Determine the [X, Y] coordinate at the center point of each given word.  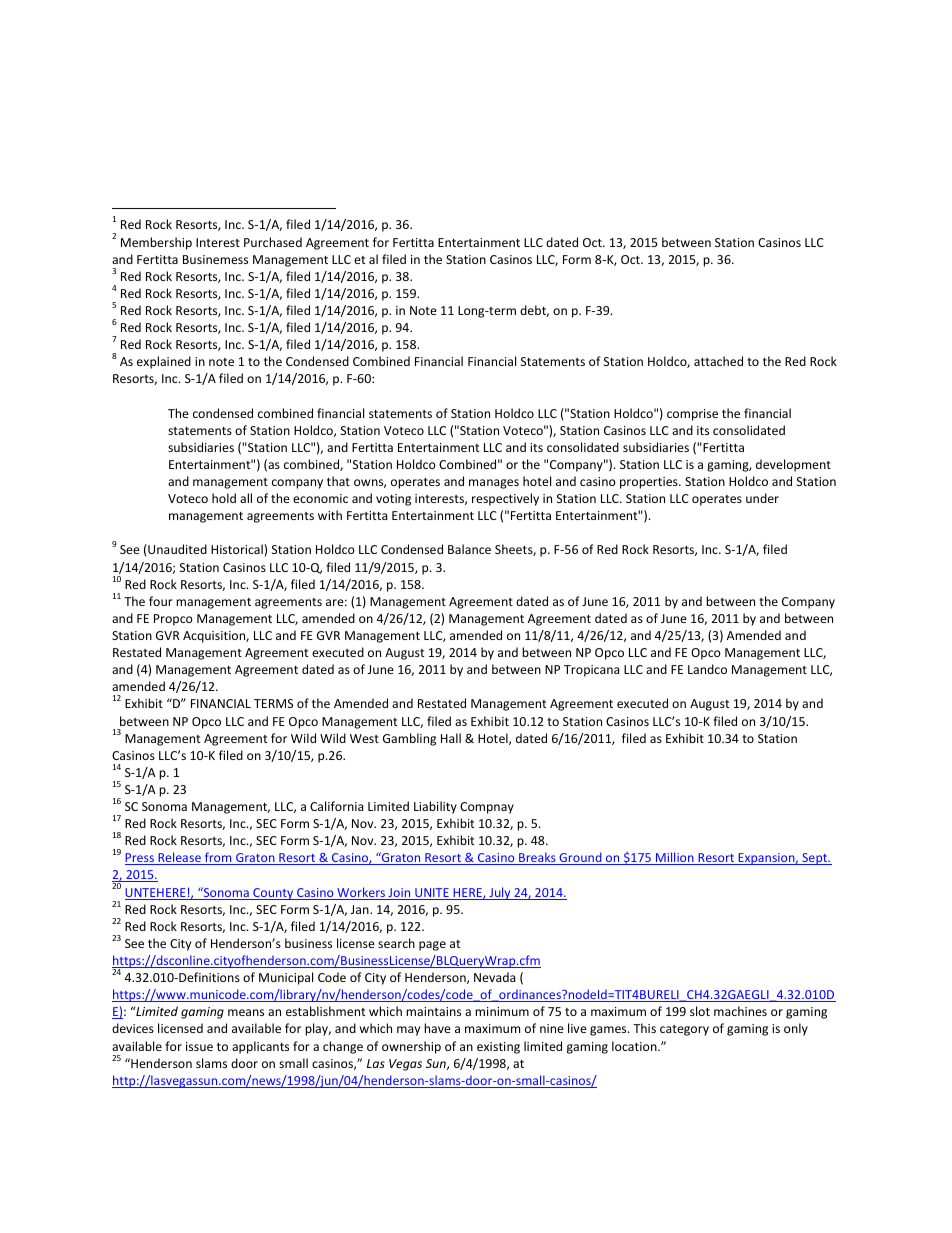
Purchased [273, 242]
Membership [156, 243]
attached [718, 361]
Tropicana [591, 671]
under [762, 498]
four [161, 601]
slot [700, 1011]
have [437, 1028]
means [246, 1012]
